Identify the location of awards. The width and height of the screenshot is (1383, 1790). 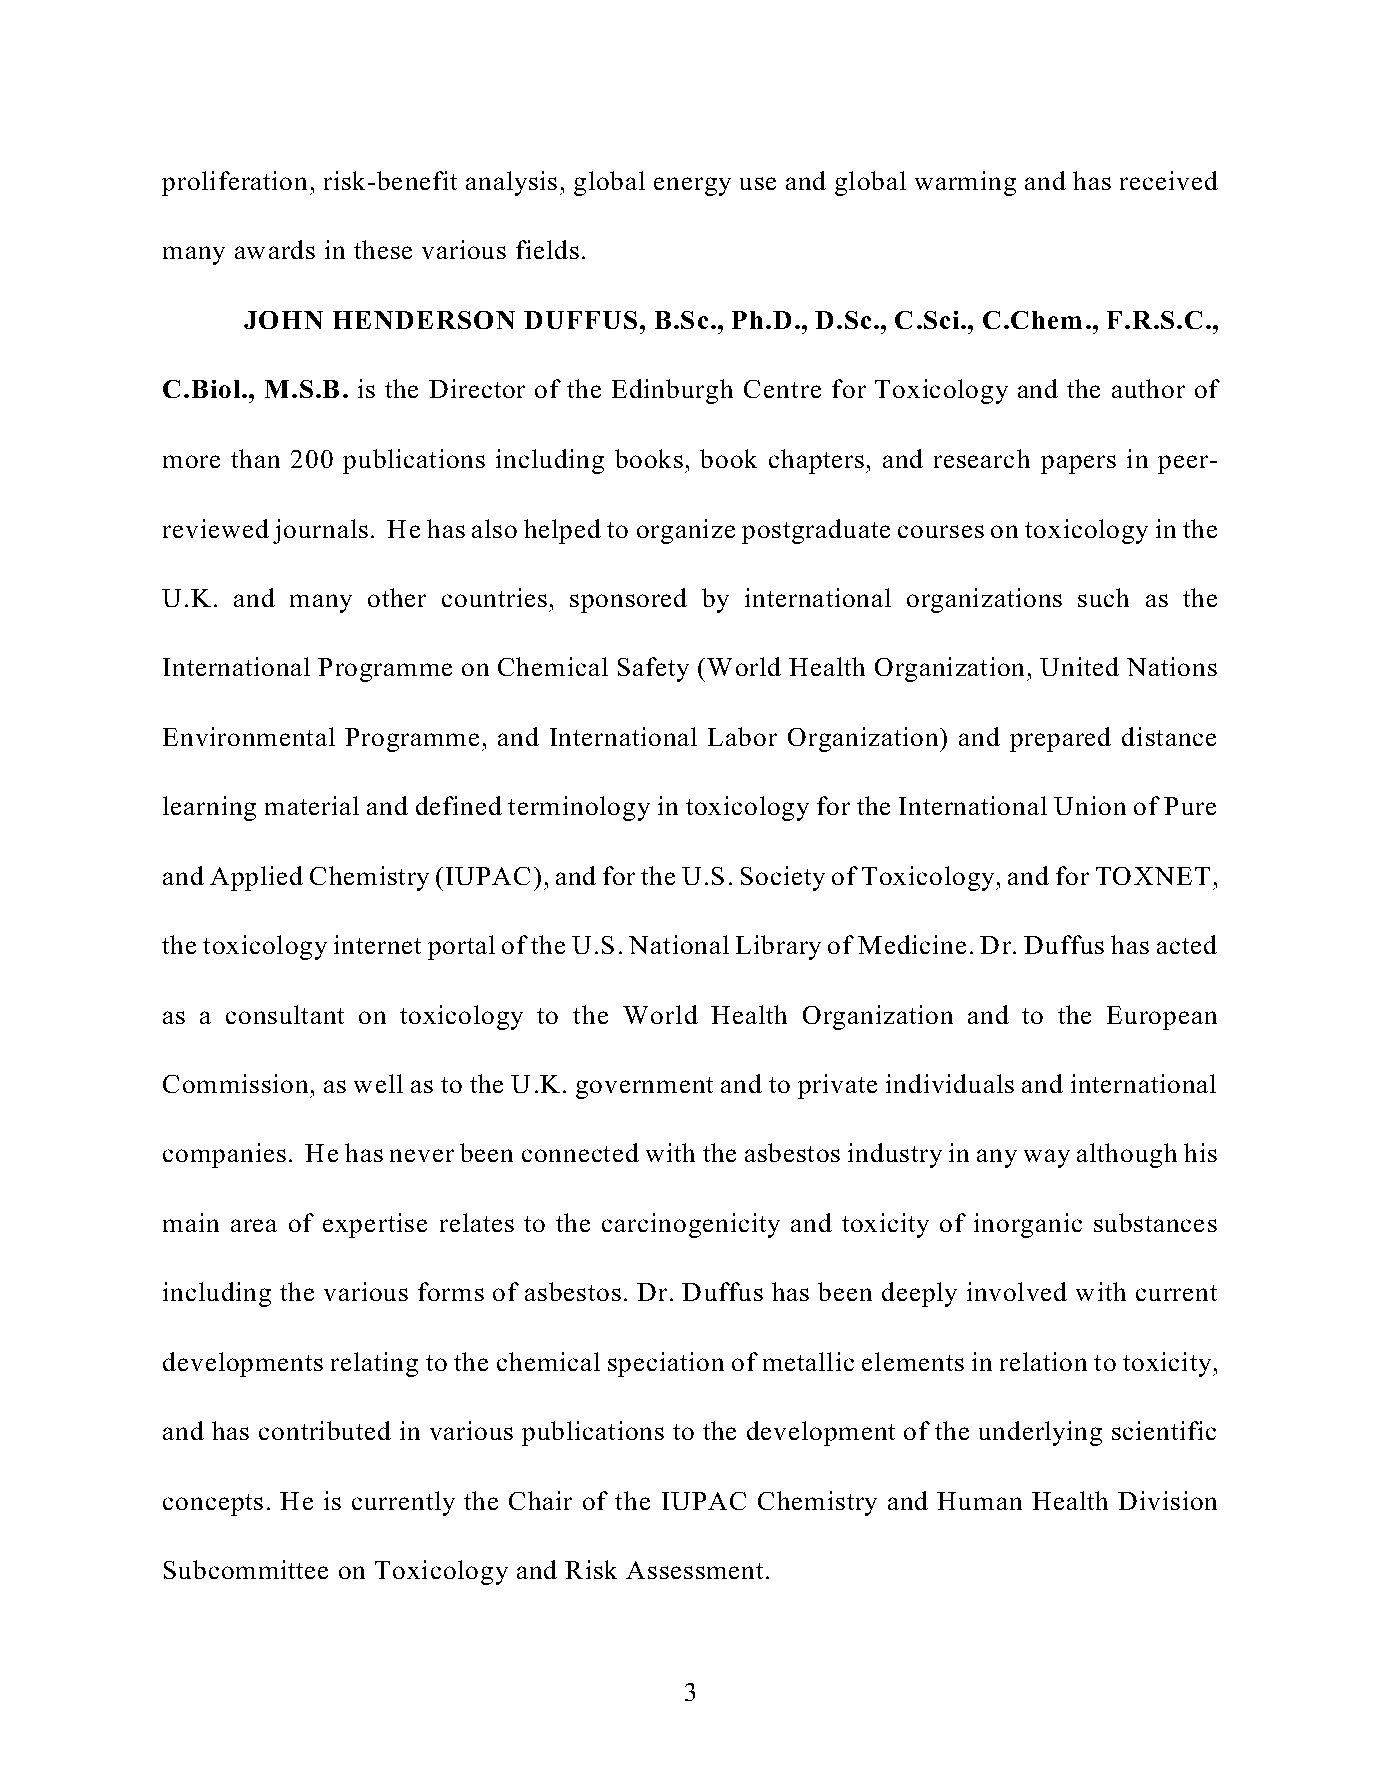
(275, 249).
